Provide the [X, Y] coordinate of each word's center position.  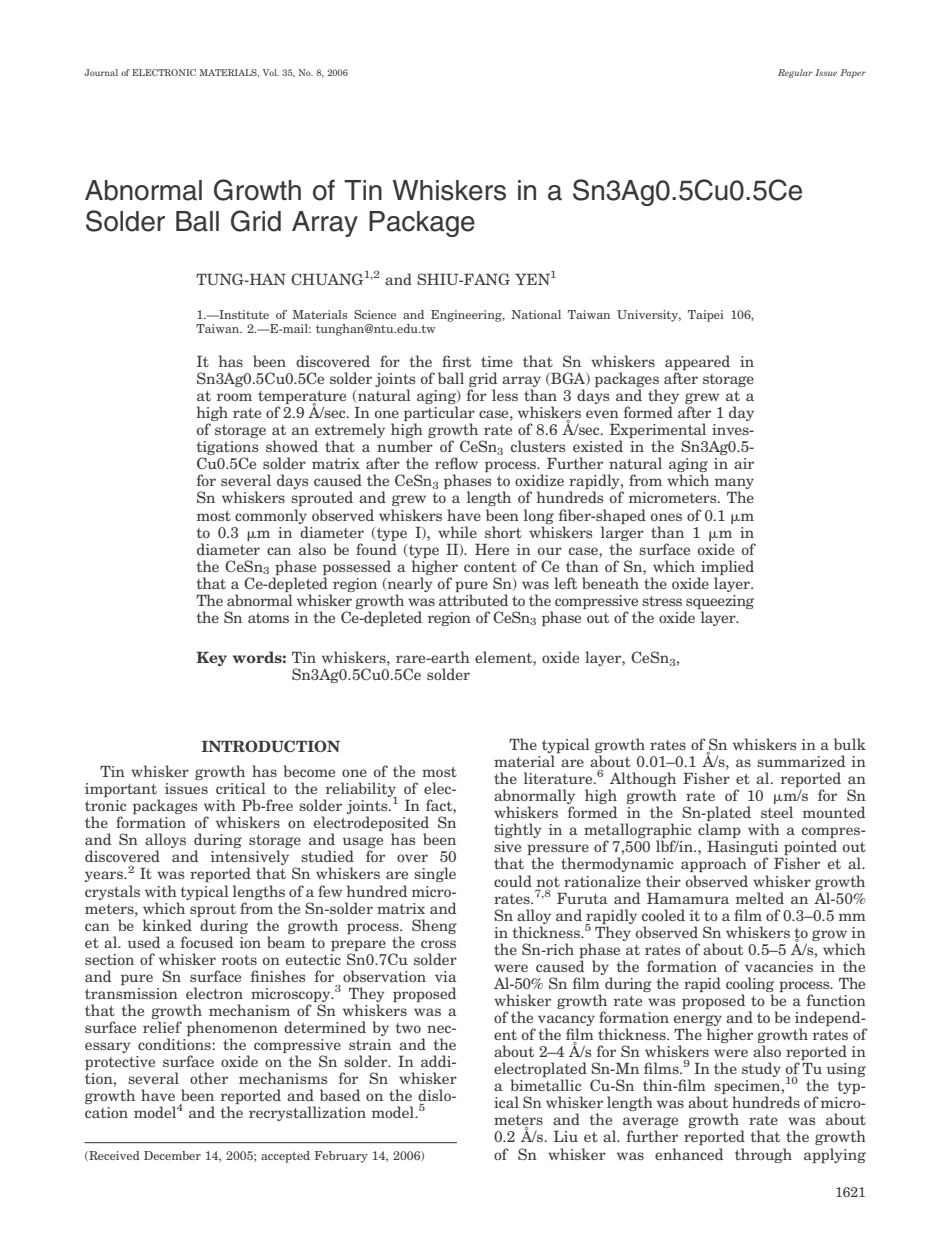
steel [777, 812]
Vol [271, 72]
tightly [518, 830]
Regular [795, 73]
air [744, 463]
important [122, 791]
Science [375, 314]
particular [439, 415]
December [172, 1155]
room [234, 397]
